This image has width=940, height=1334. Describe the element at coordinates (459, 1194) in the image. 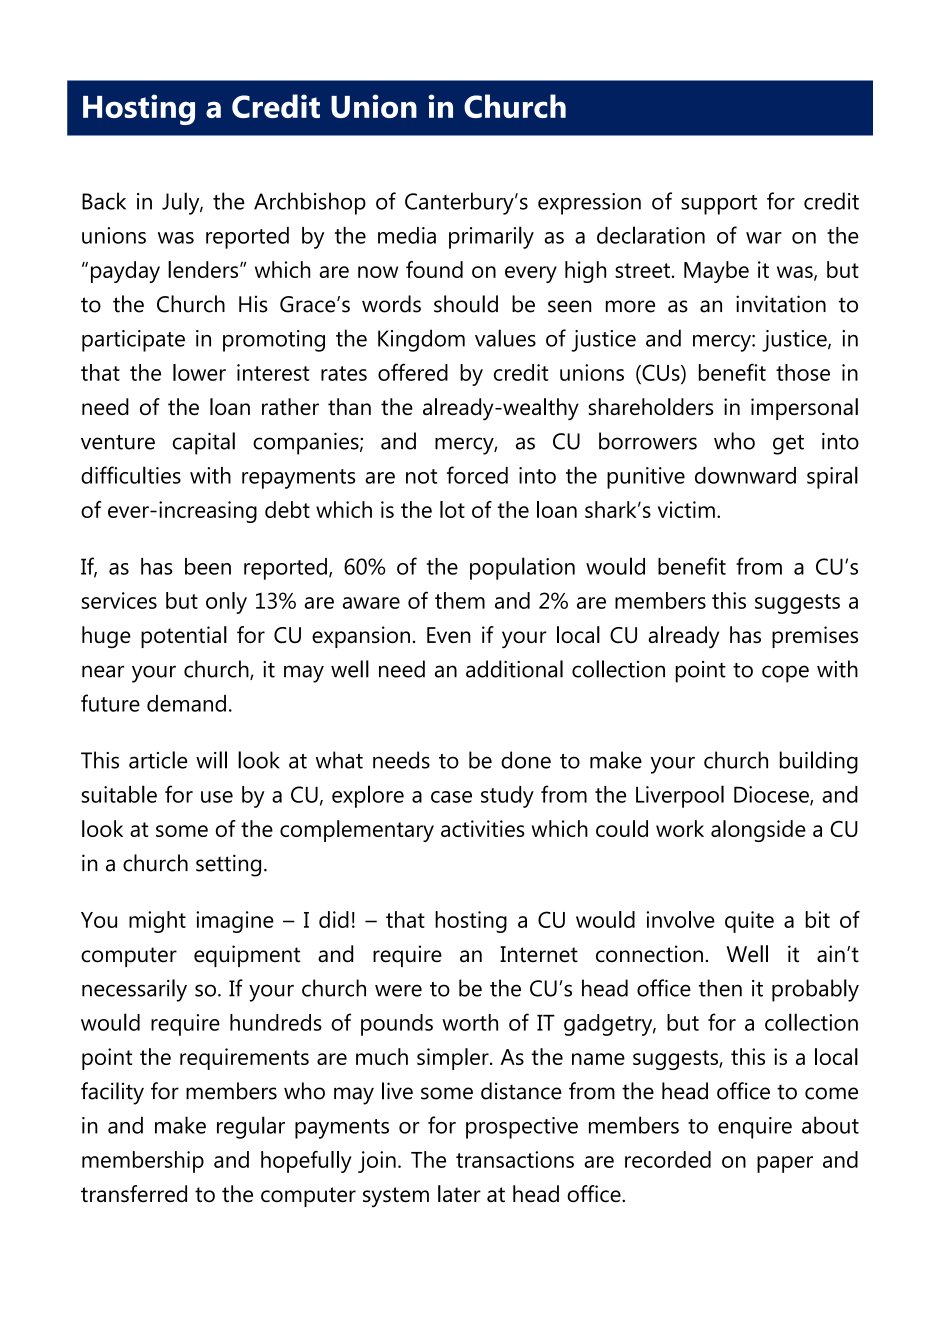

I see `later` at that location.
